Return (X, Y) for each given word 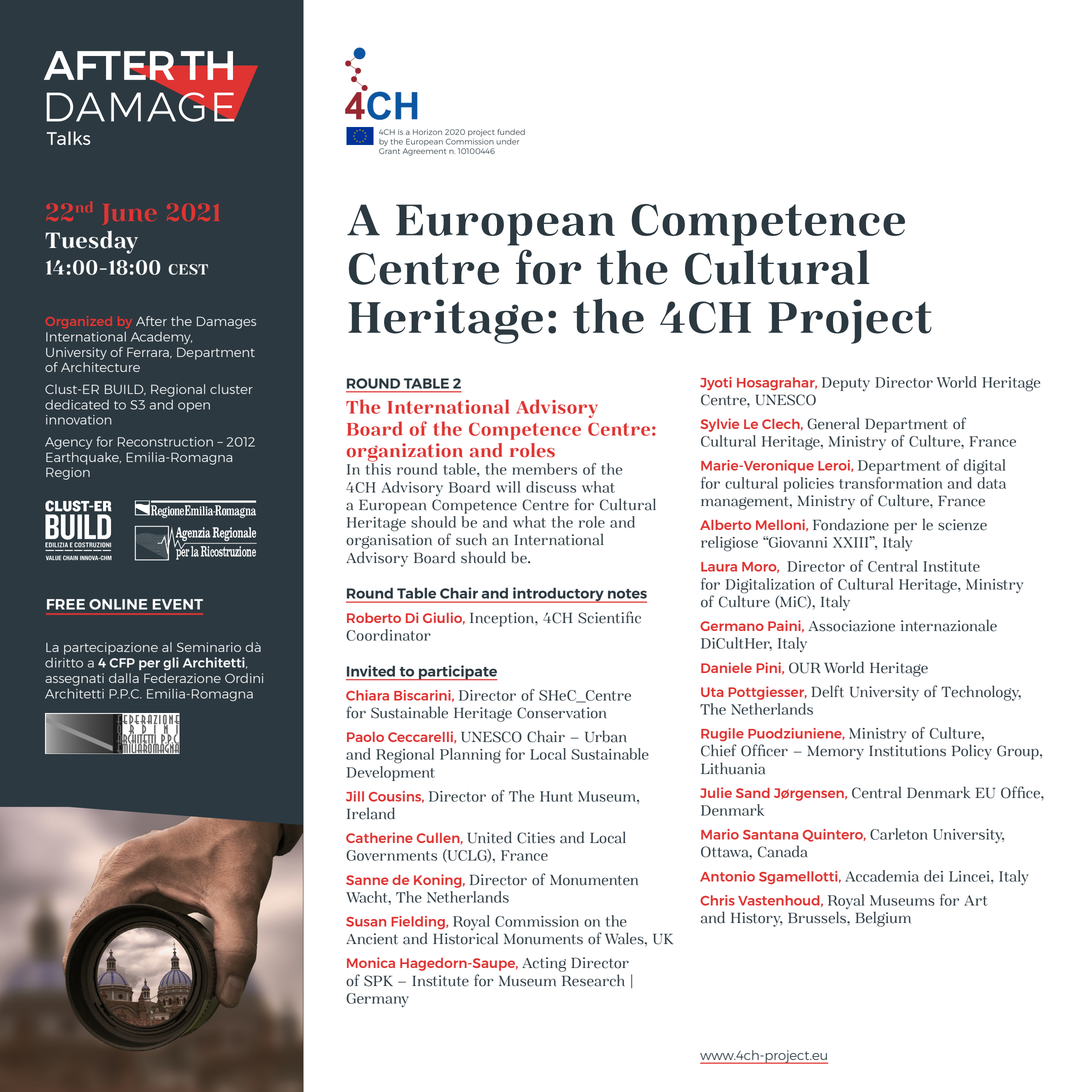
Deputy (846, 384)
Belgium (883, 919)
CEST (188, 269)
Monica (371, 962)
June (130, 214)
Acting (544, 964)
